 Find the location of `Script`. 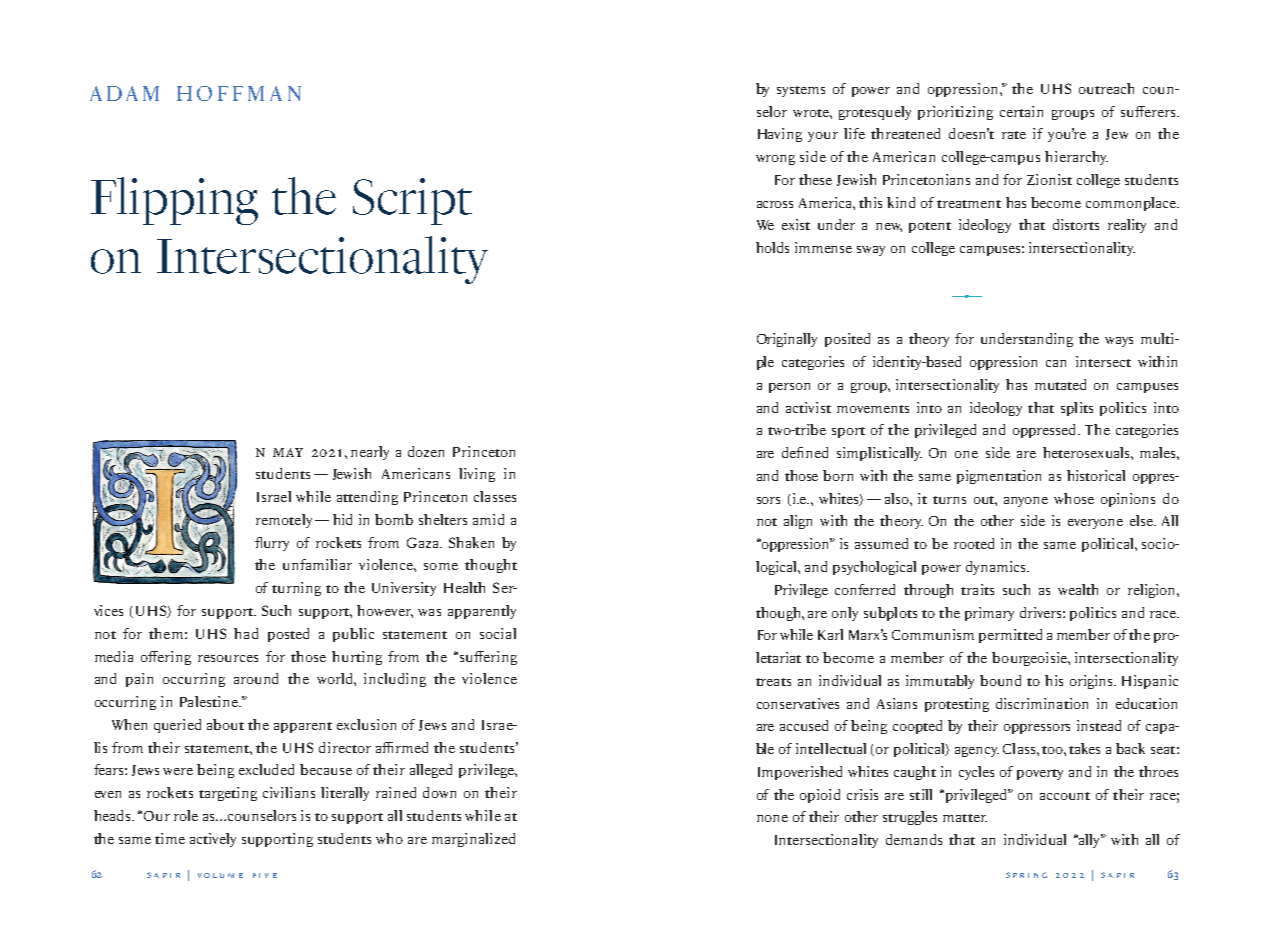

Script is located at coordinates (412, 201).
